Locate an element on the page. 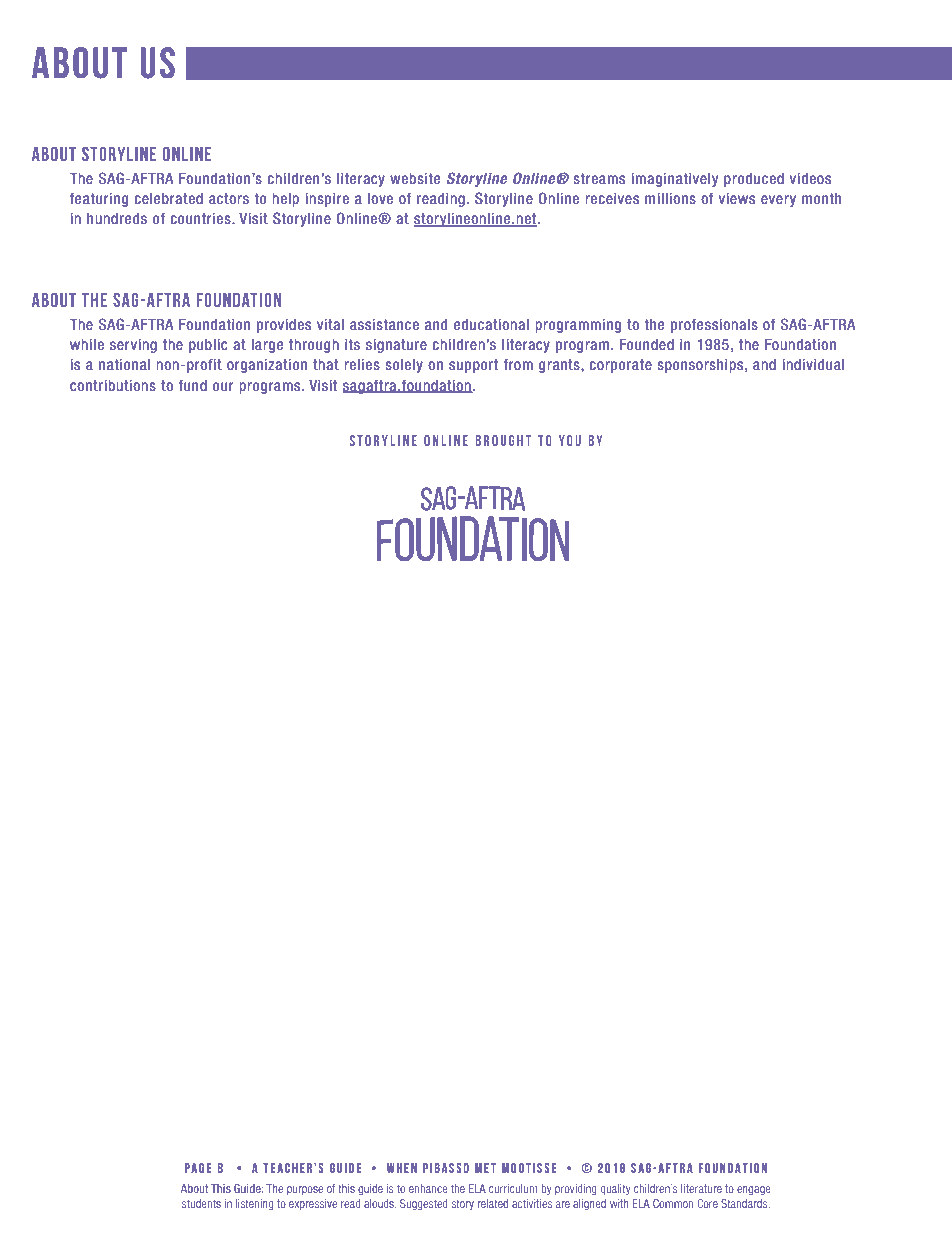 The image size is (952, 1233). corporate is located at coordinates (620, 366).
